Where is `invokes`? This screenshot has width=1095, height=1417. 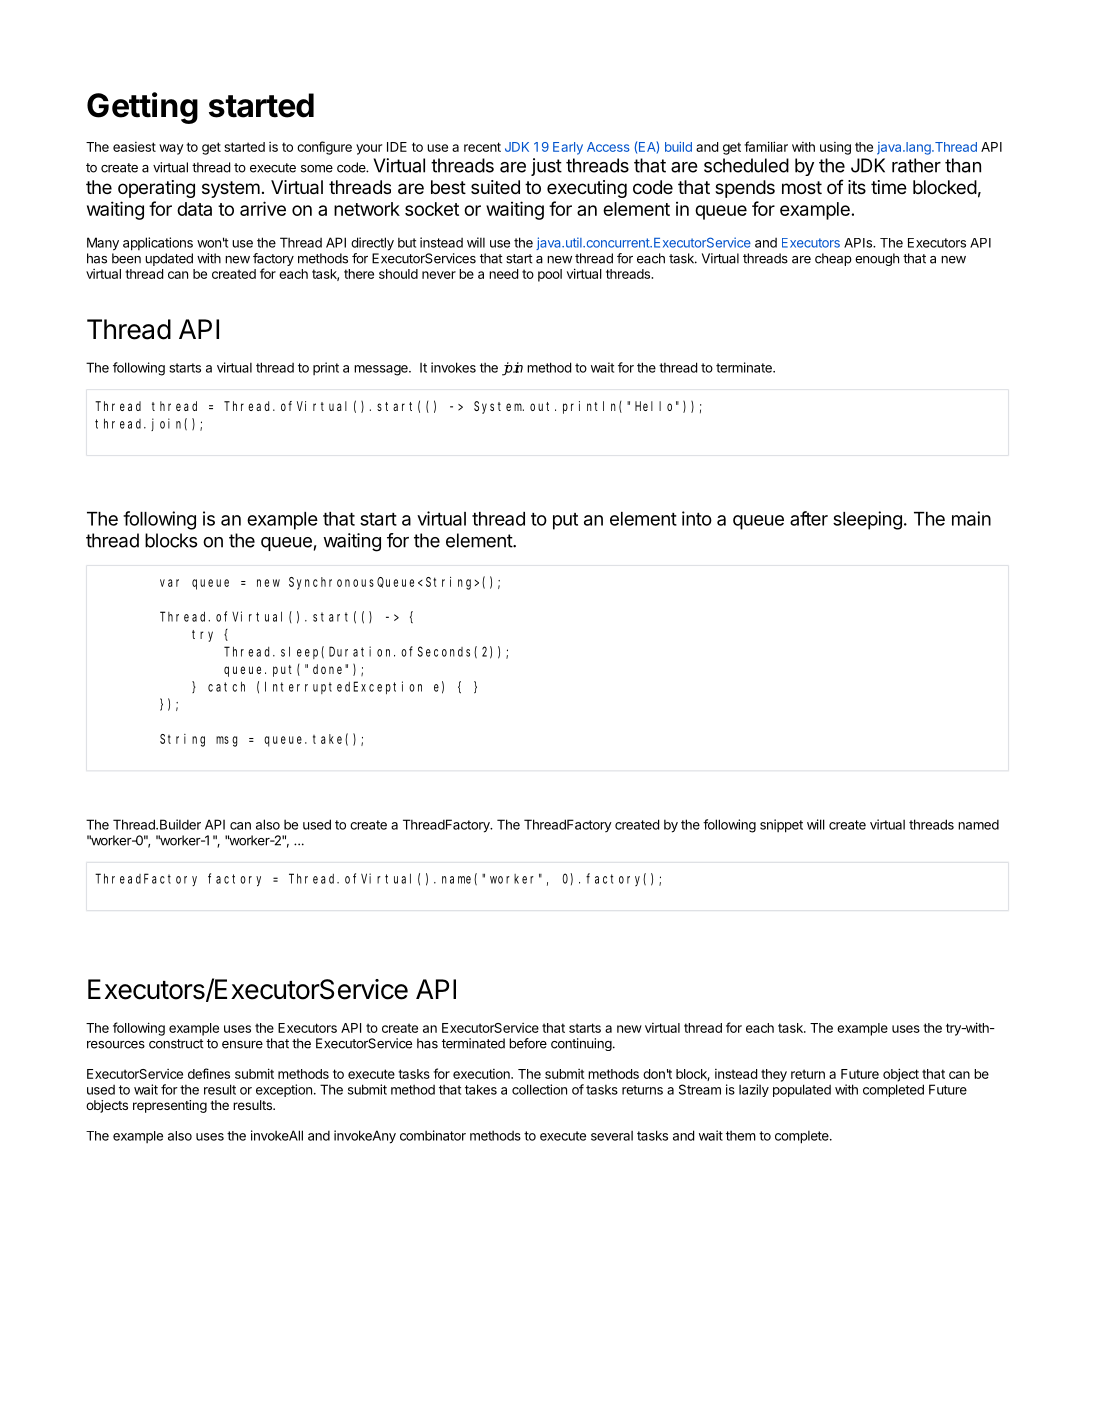 invokes is located at coordinates (453, 367).
